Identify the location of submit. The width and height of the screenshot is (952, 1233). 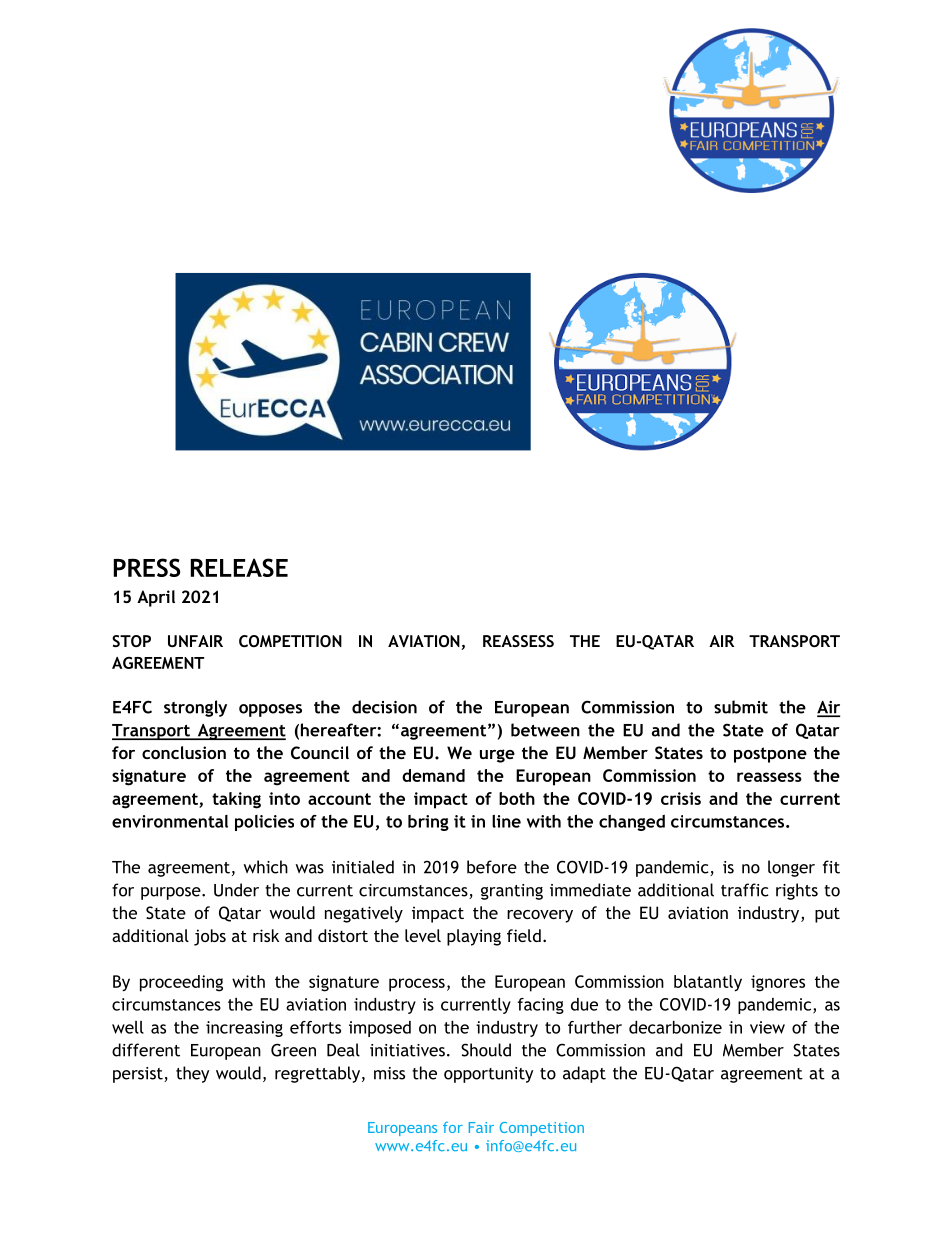
(741, 707).
